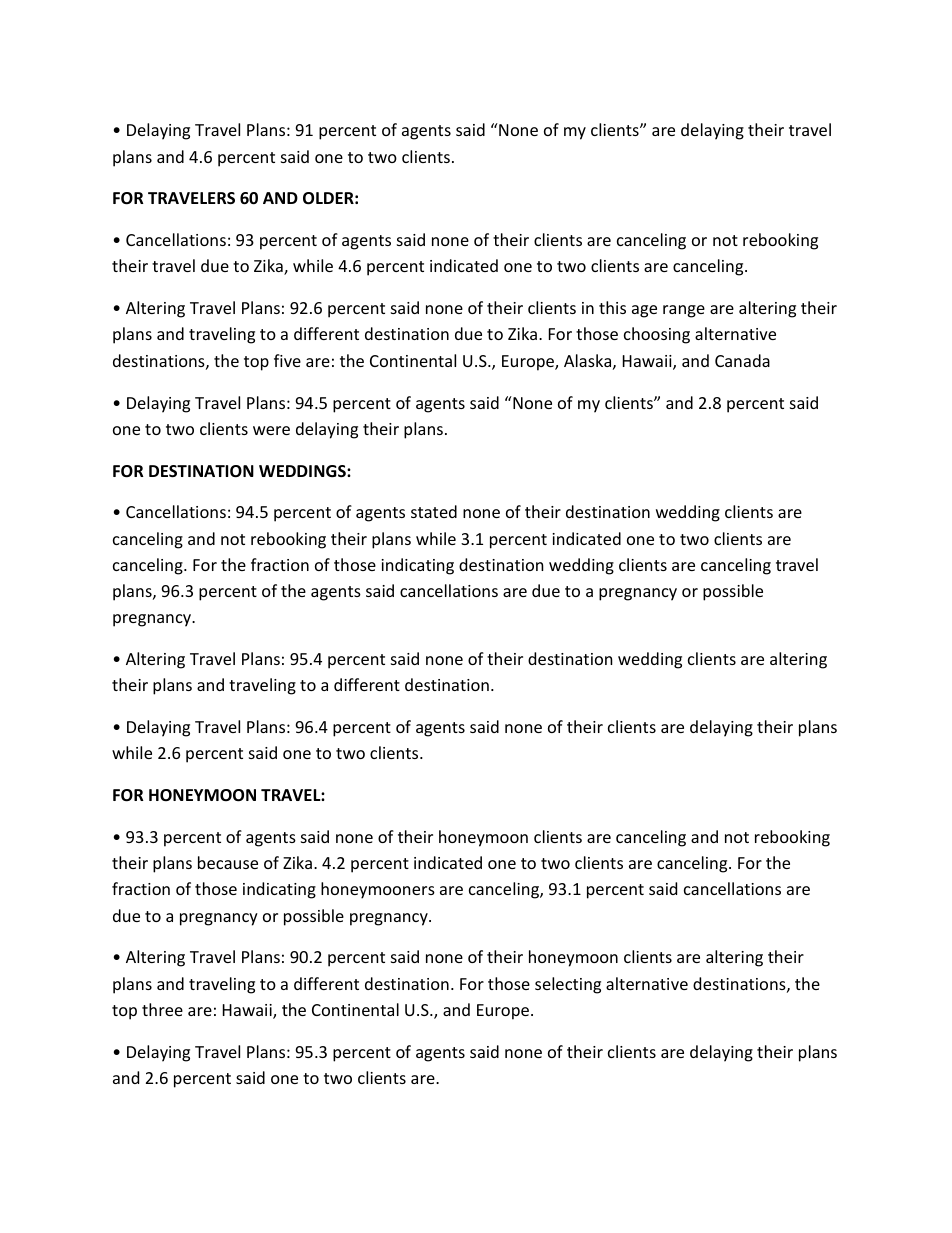  What do you see at coordinates (162, 1009) in the page?
I see `three` at bounding box center [162, 1009].
